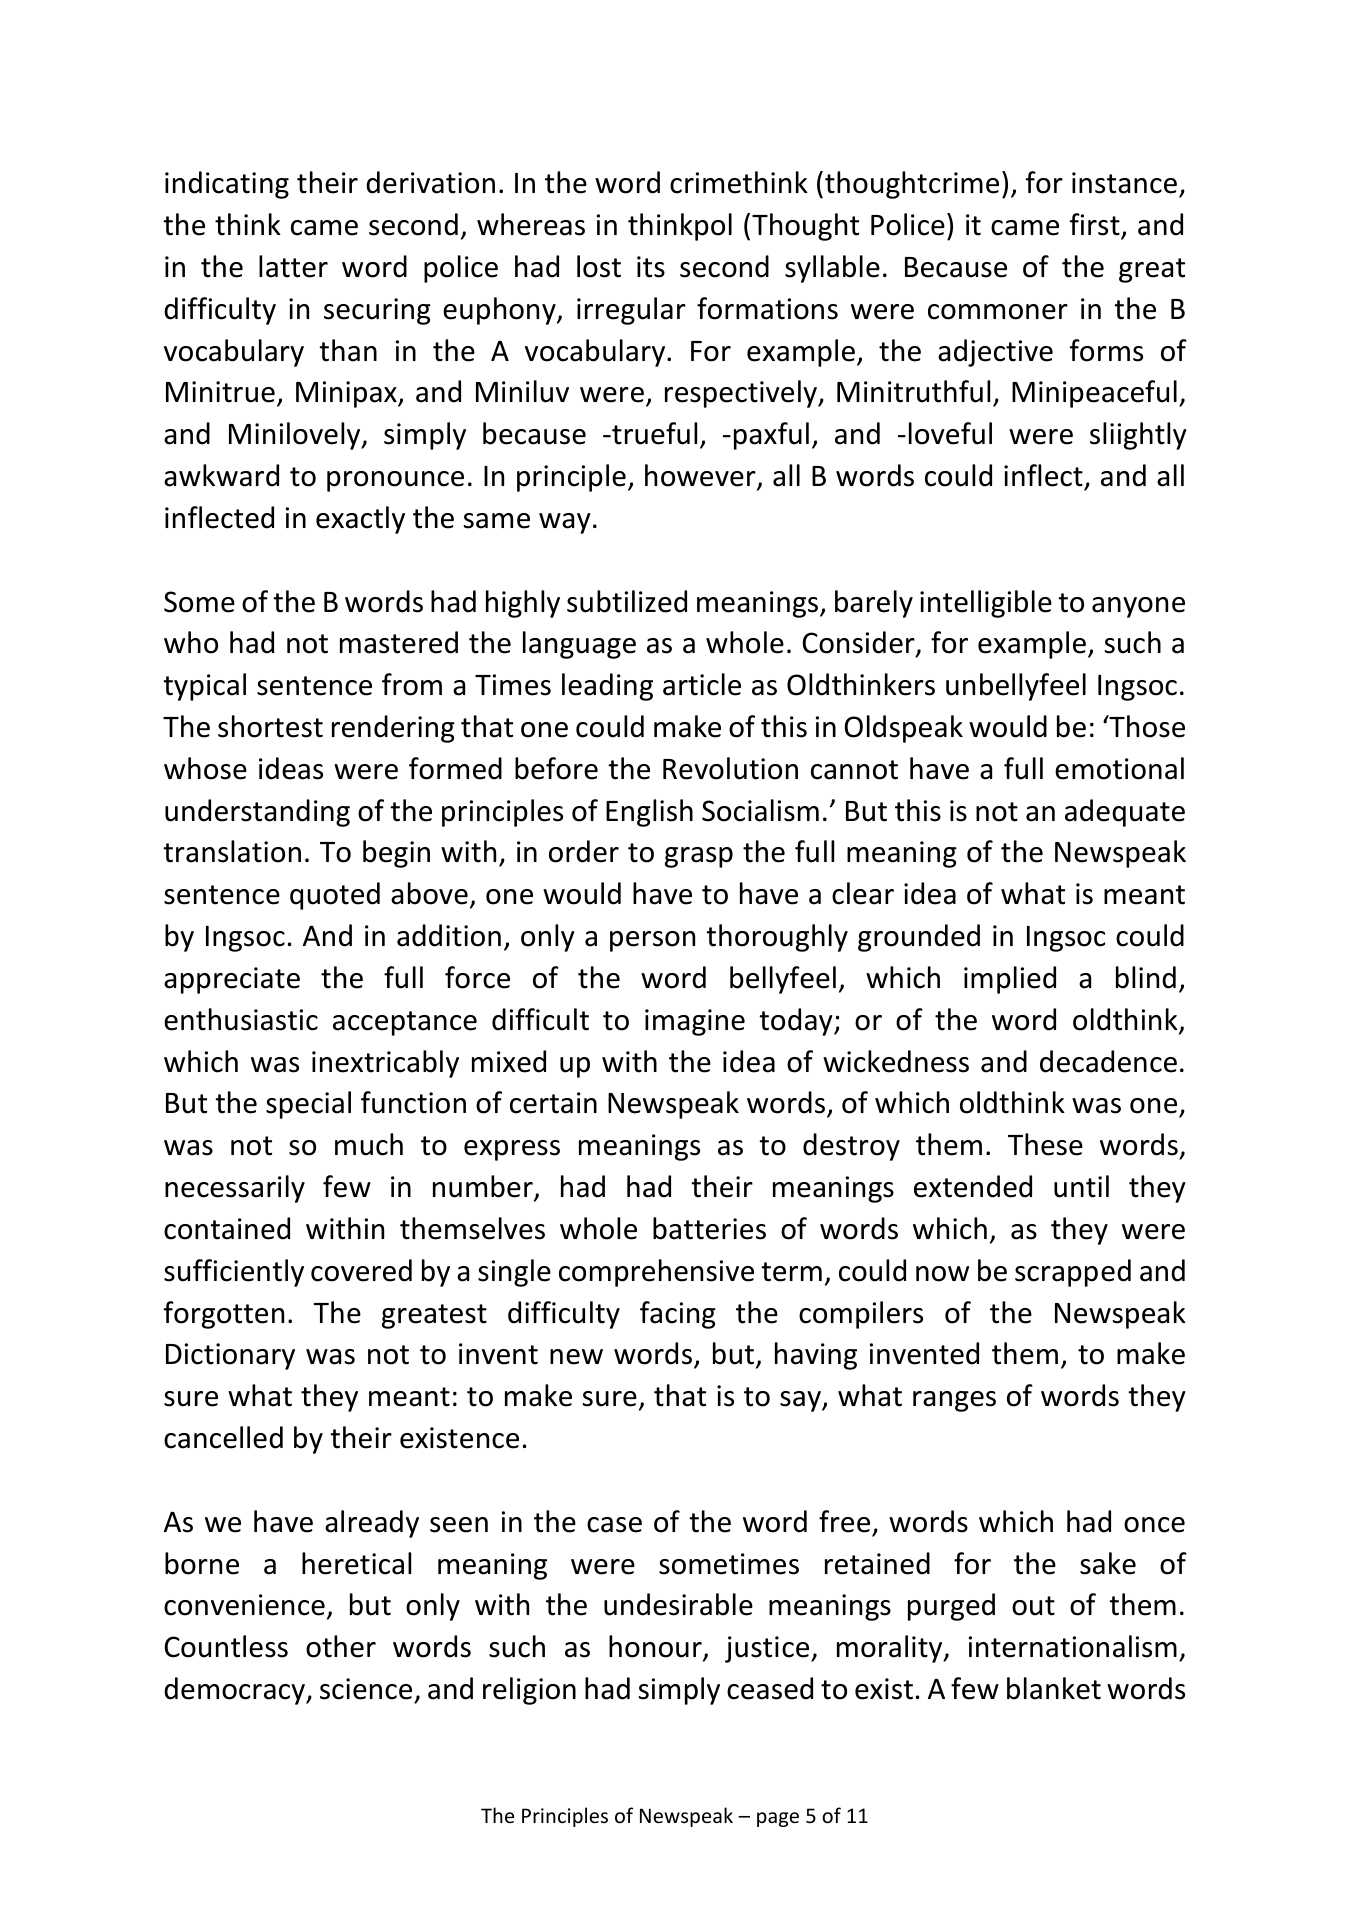 This screenshot has width=1350, height=1909. I want to click on enthusiastic, so click(241, 1019).
